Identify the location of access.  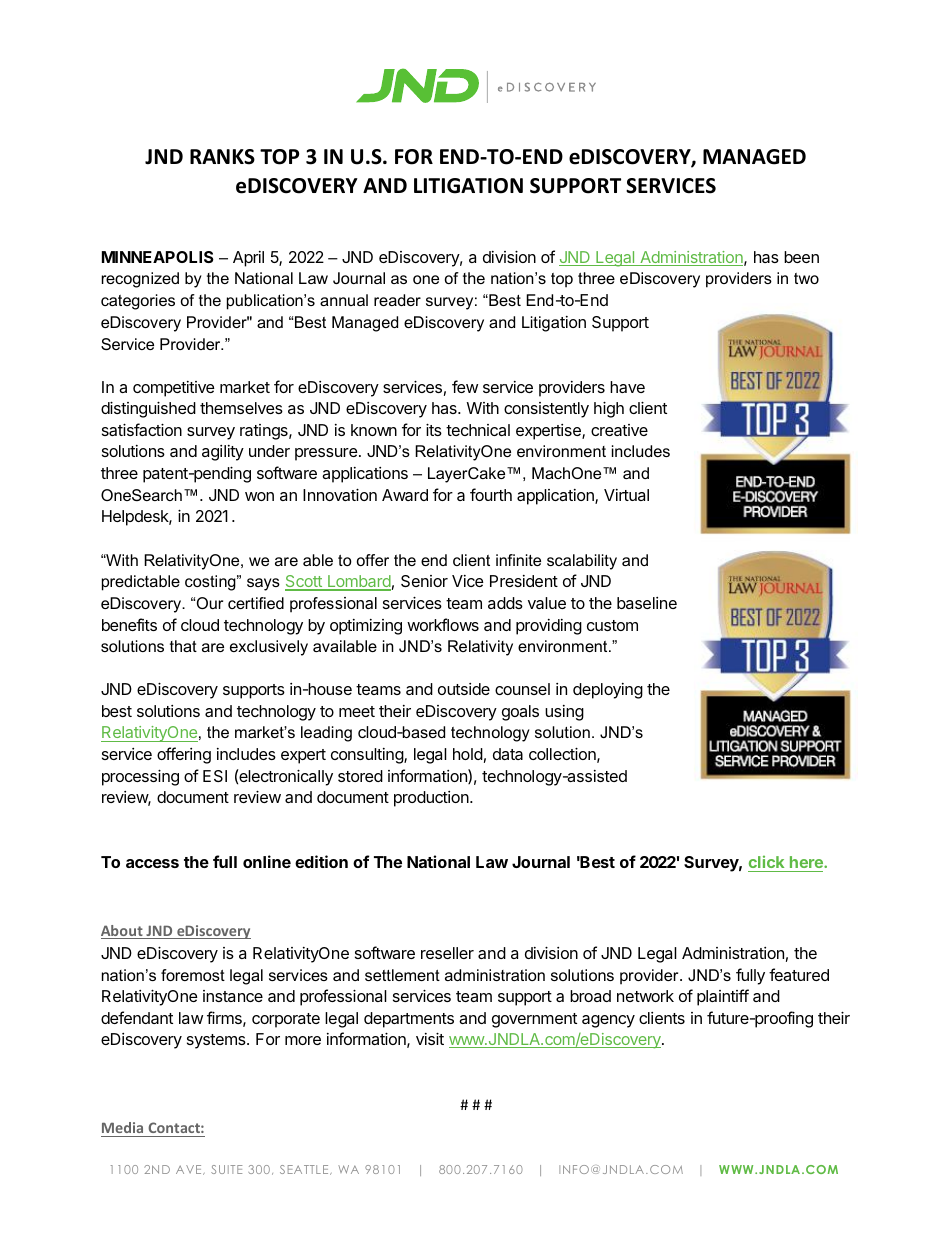
(152, 863).
